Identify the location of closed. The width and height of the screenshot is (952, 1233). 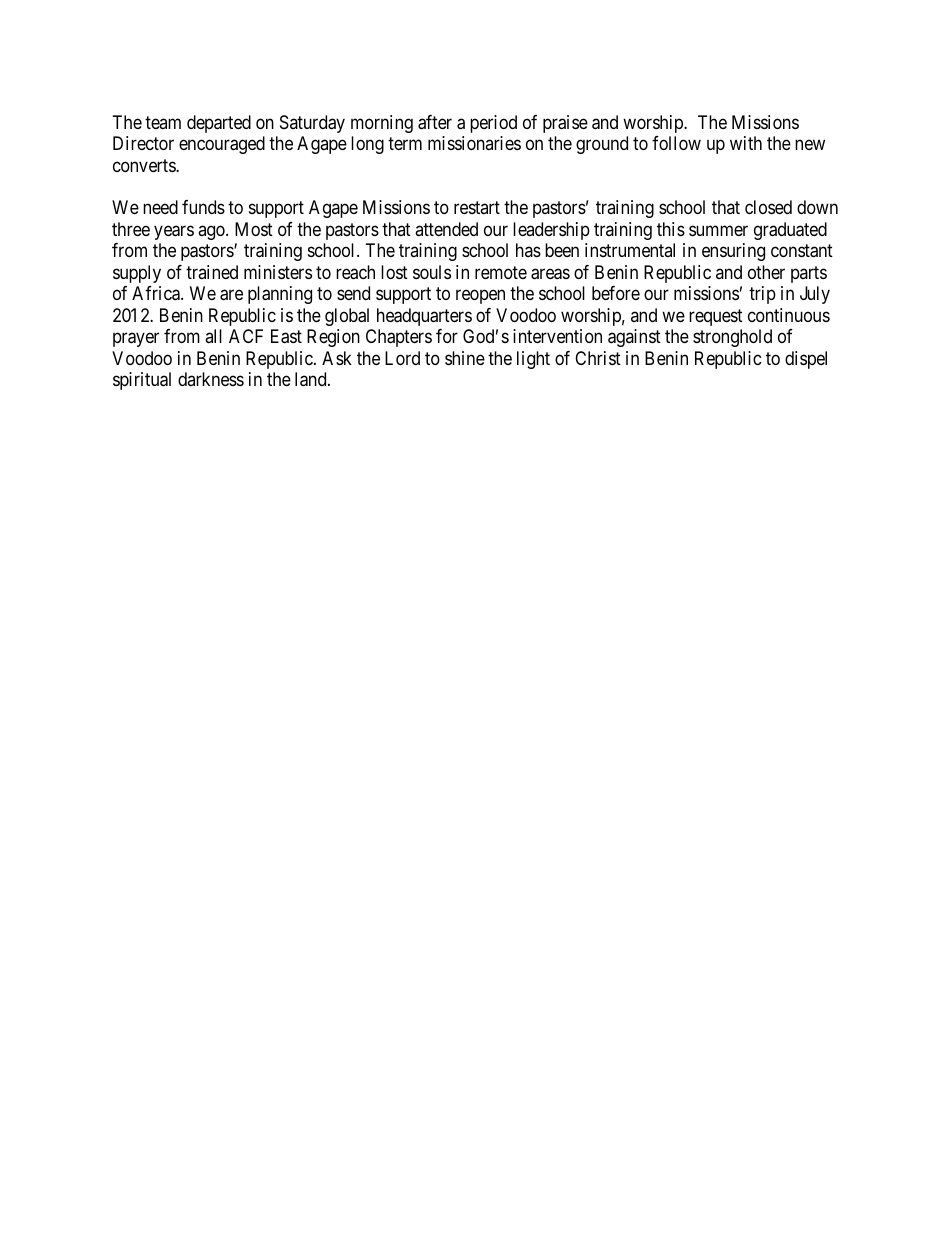
(768, 207).
